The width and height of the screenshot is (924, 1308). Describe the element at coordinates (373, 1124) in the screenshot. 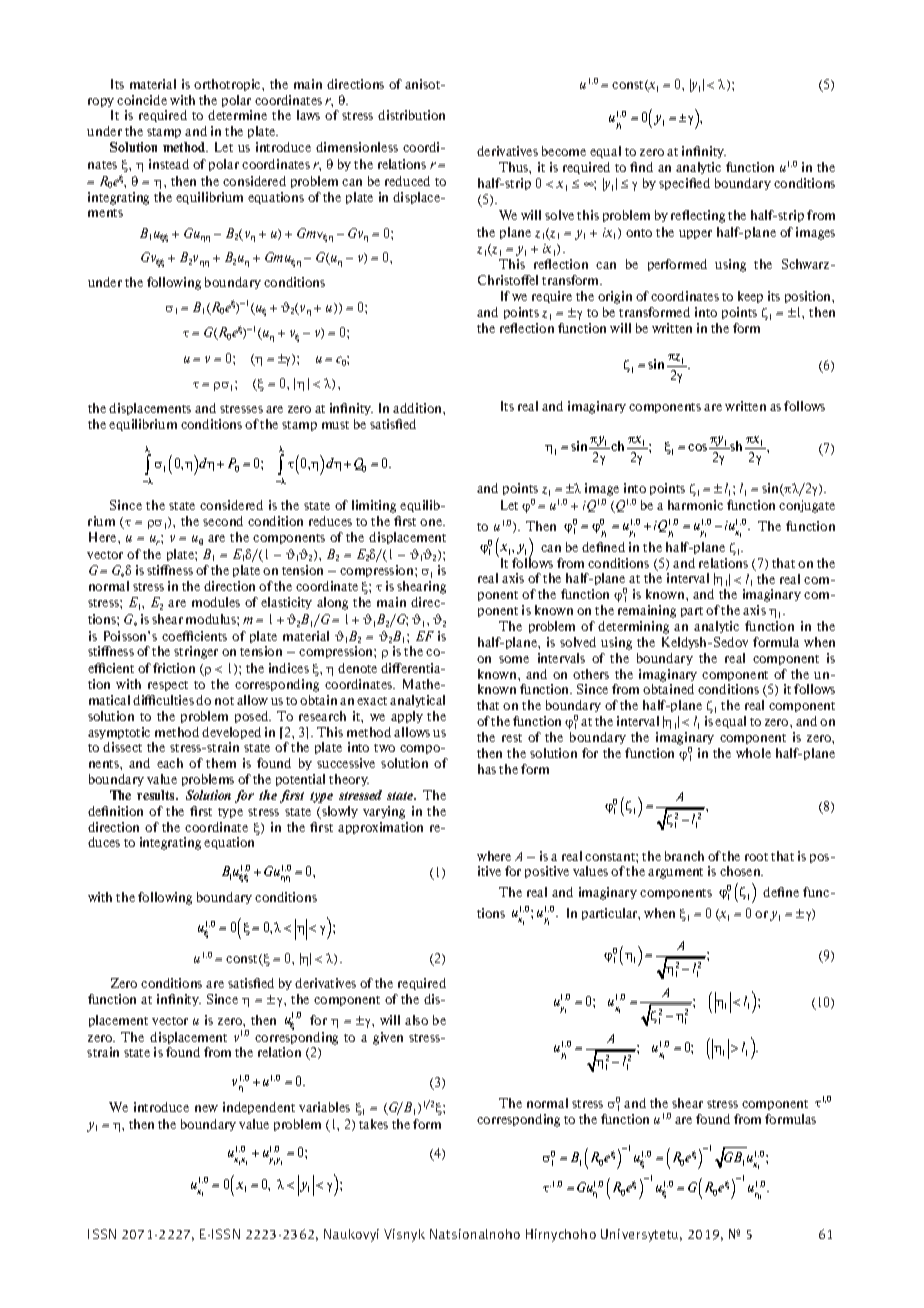

I see `takes` at that location.
